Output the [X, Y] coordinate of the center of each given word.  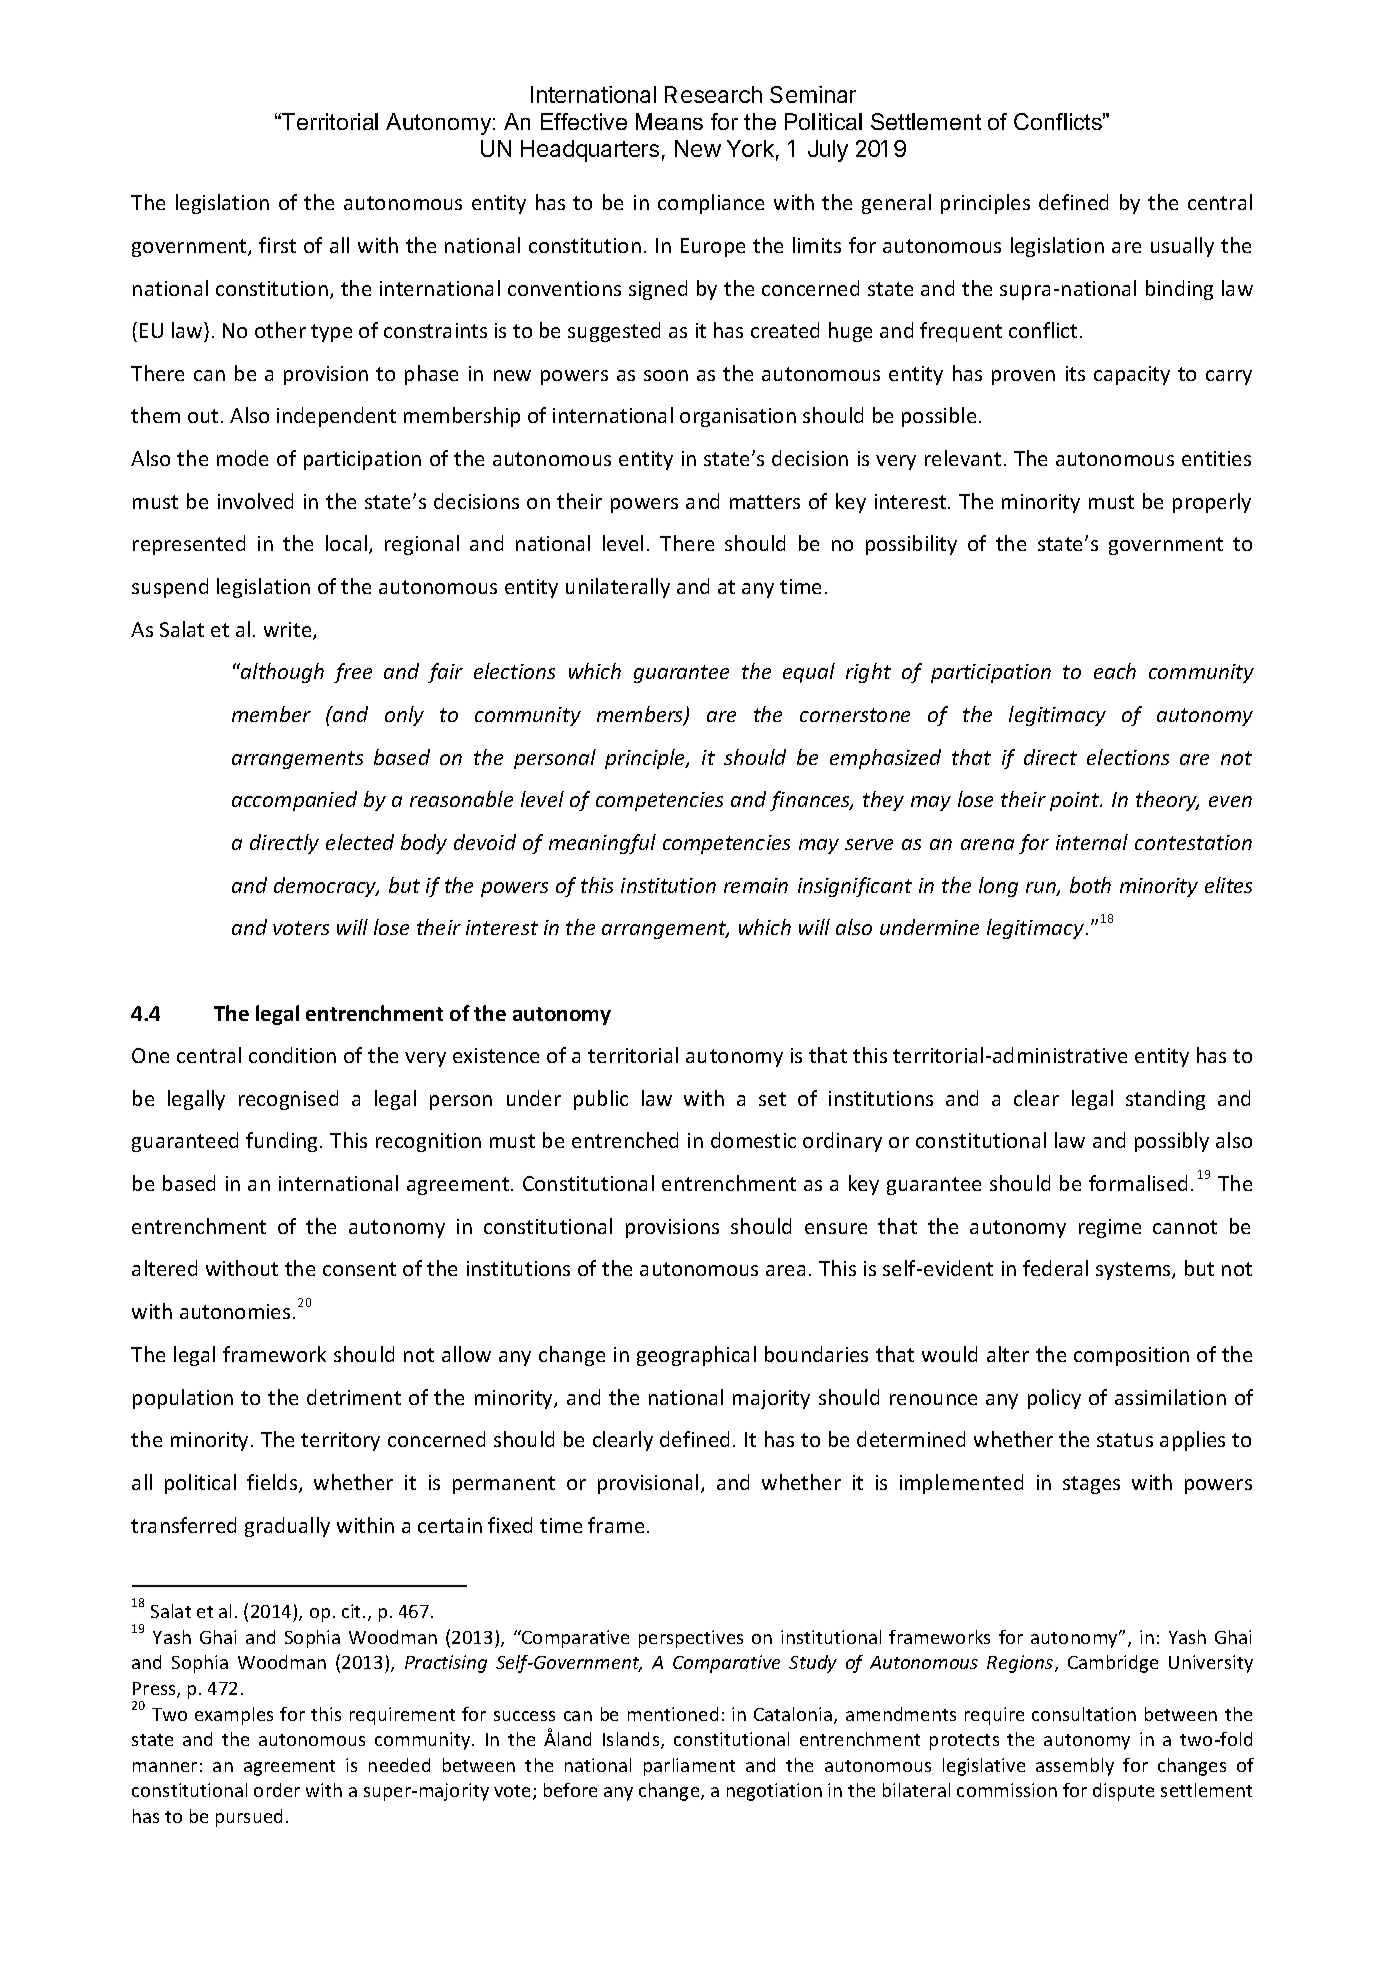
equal [809, 673]
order [277, 1790]
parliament [689, 1767]
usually [1182, 247]
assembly [1075, 1767]
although [281, 673]
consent [359, 1269]
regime [1110, 1228]
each [1115, 671]
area [785, 1270]
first [277, 245]
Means [669, 121]
